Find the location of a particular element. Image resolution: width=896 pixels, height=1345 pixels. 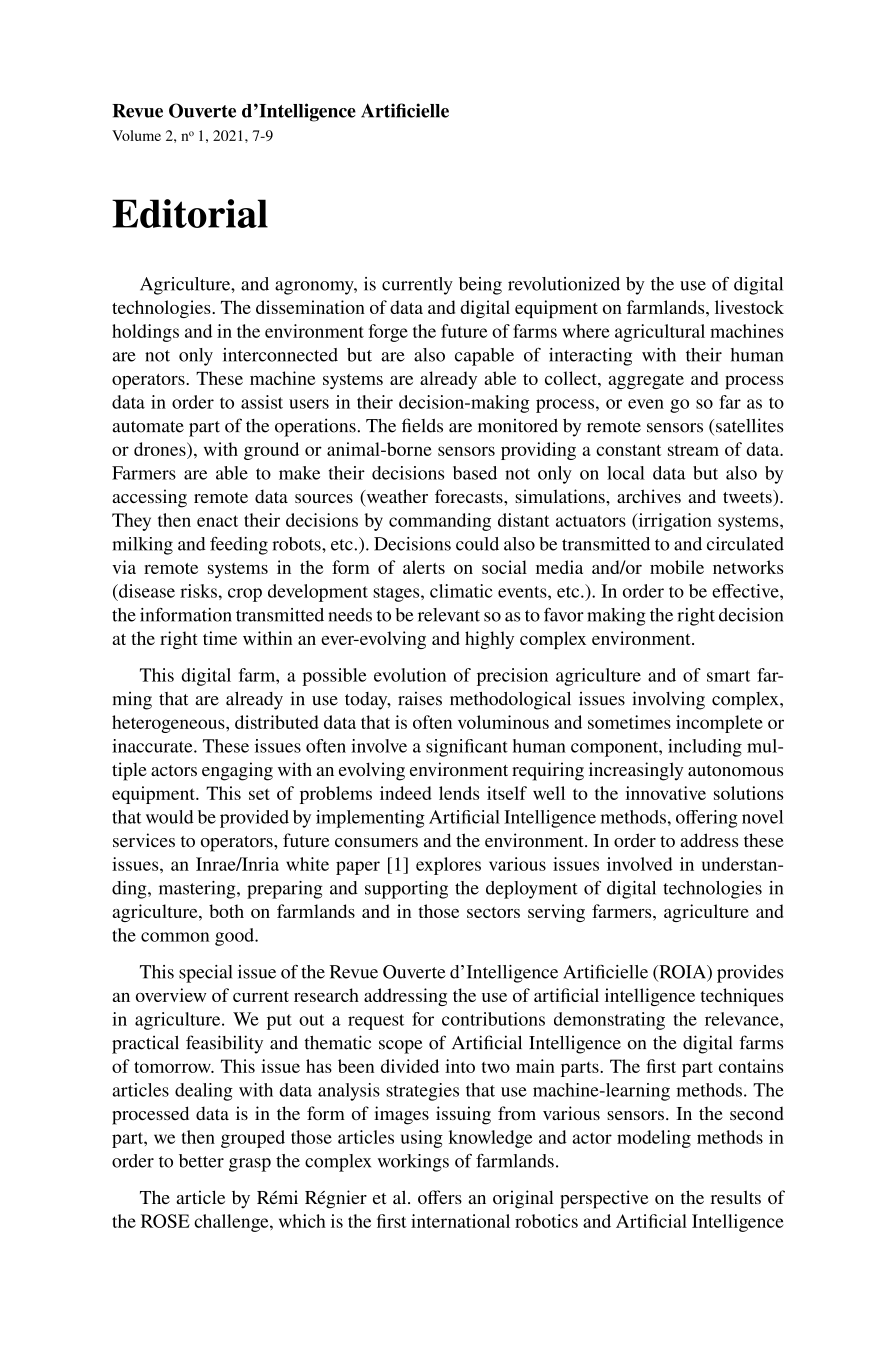

livestock is located at coordinates (749, 307).
